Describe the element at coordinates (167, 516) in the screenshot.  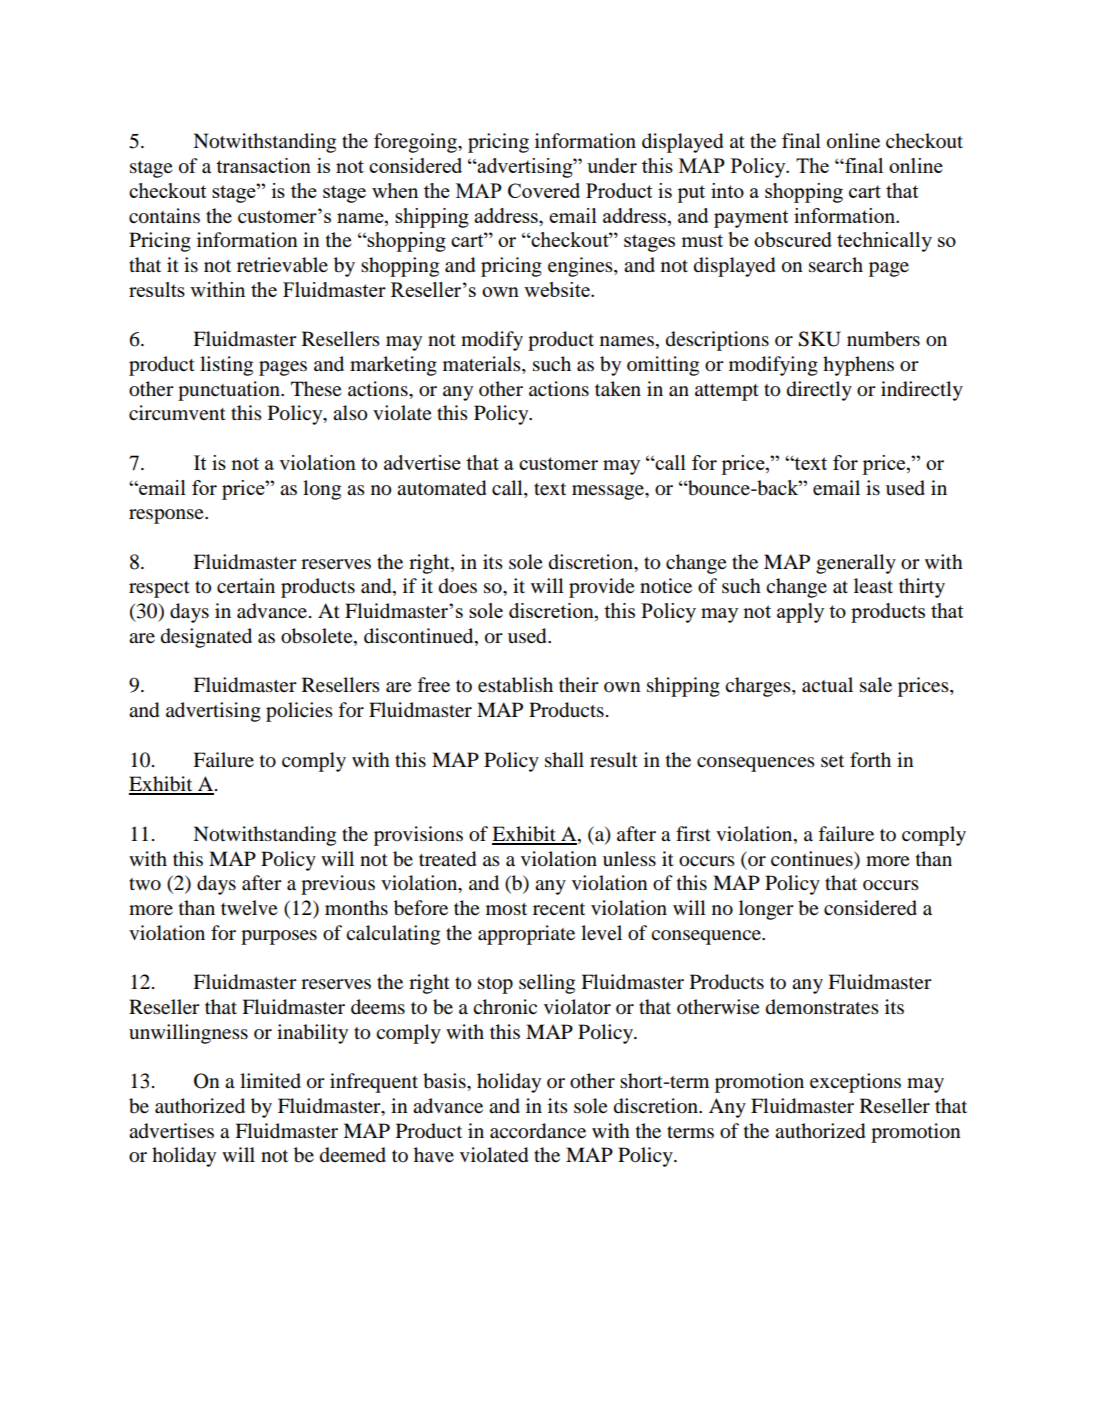
I see `response` at that location.
